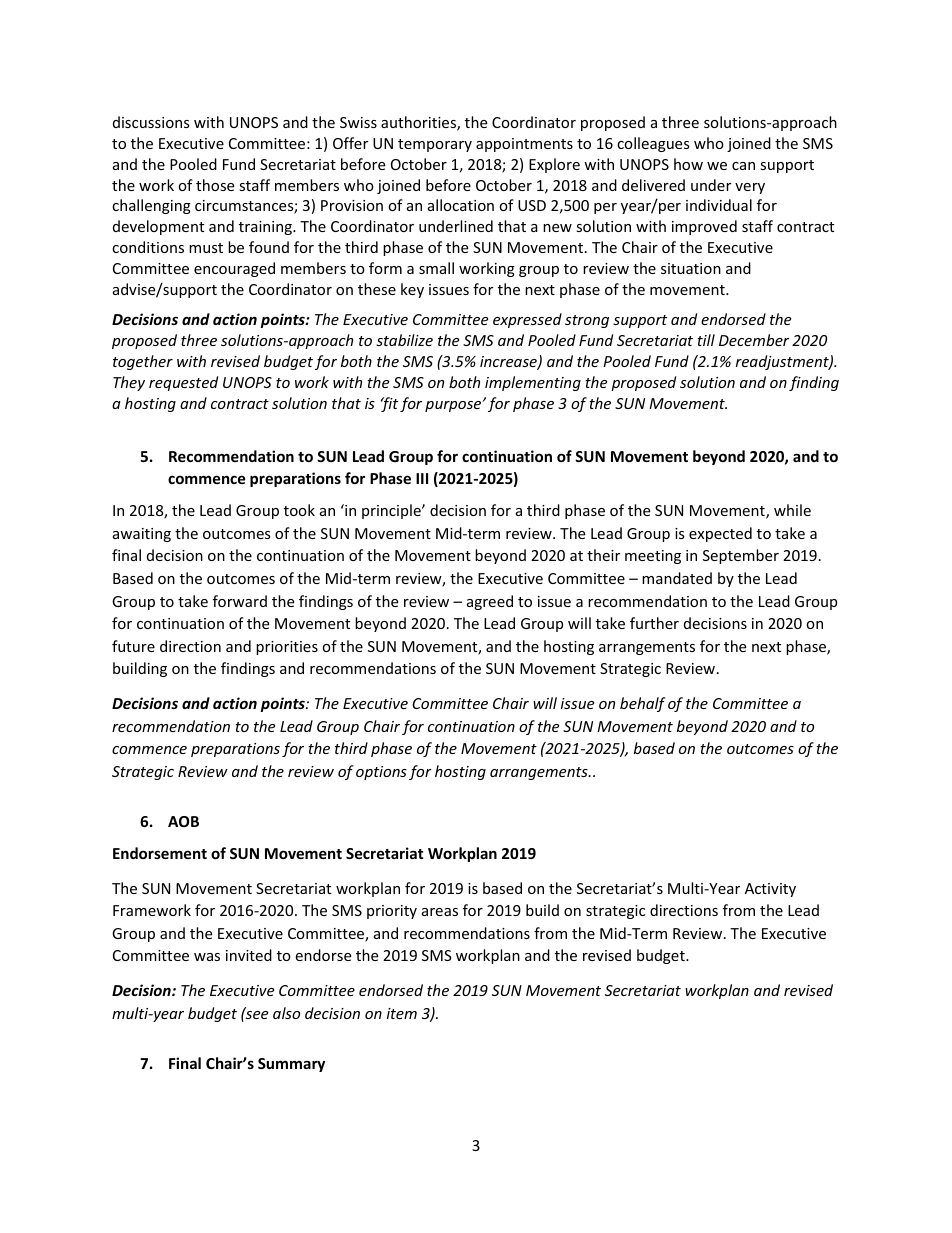  What do you see at coordinates (240, 601) in the document?
I see `forward` at bounding box center [240, 601].
